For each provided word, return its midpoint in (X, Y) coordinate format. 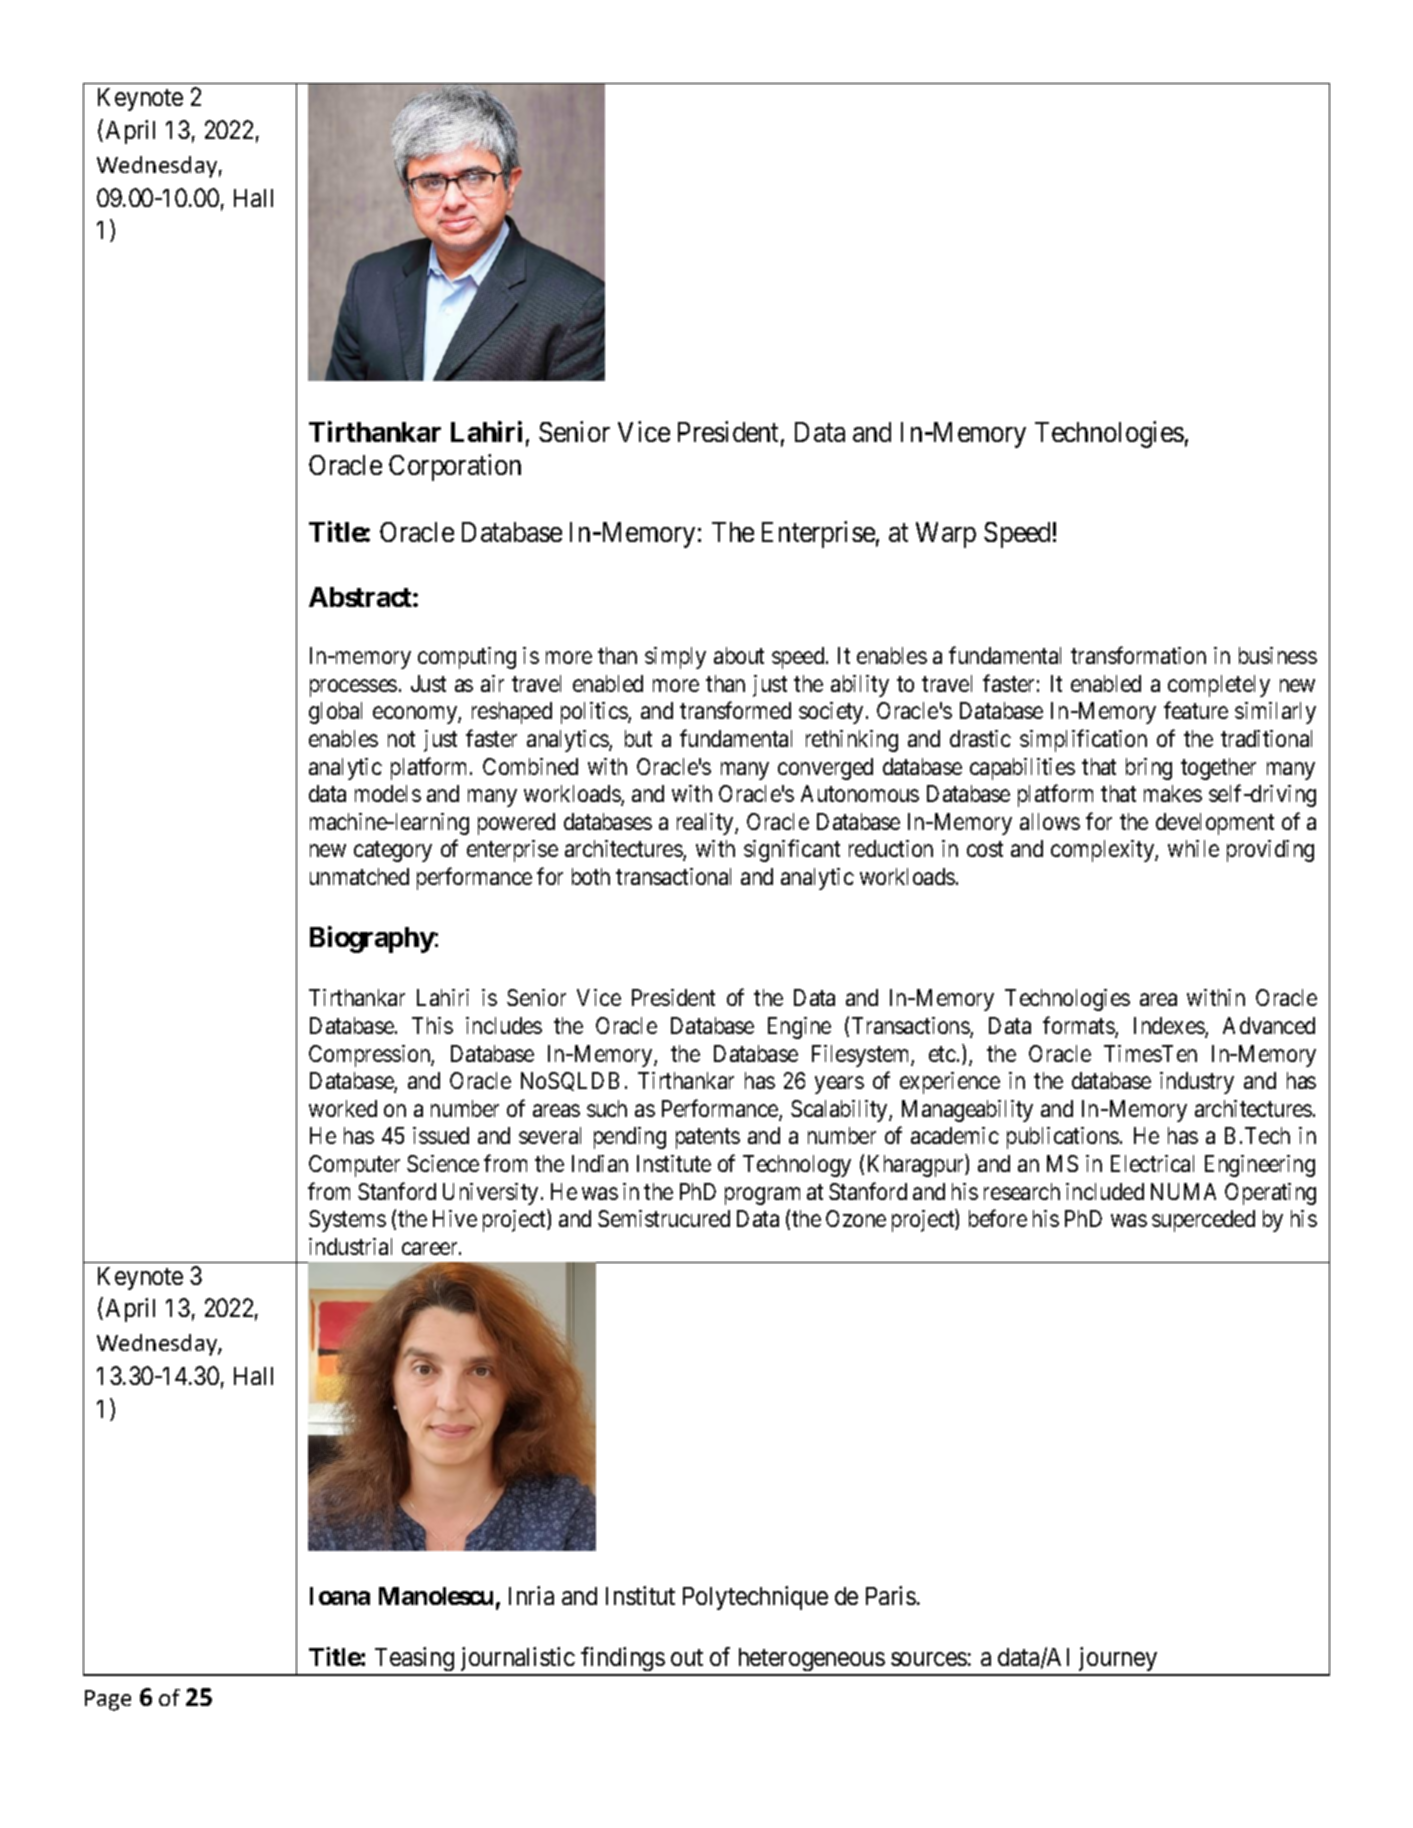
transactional (673, 876)
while (1193, 848)
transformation (1138, 655)
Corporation (455, 467)
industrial (350, 1246)
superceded (1203, 1221)
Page (108, 1700)
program (762, 1196)
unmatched (359, 876)
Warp (946, 535)
